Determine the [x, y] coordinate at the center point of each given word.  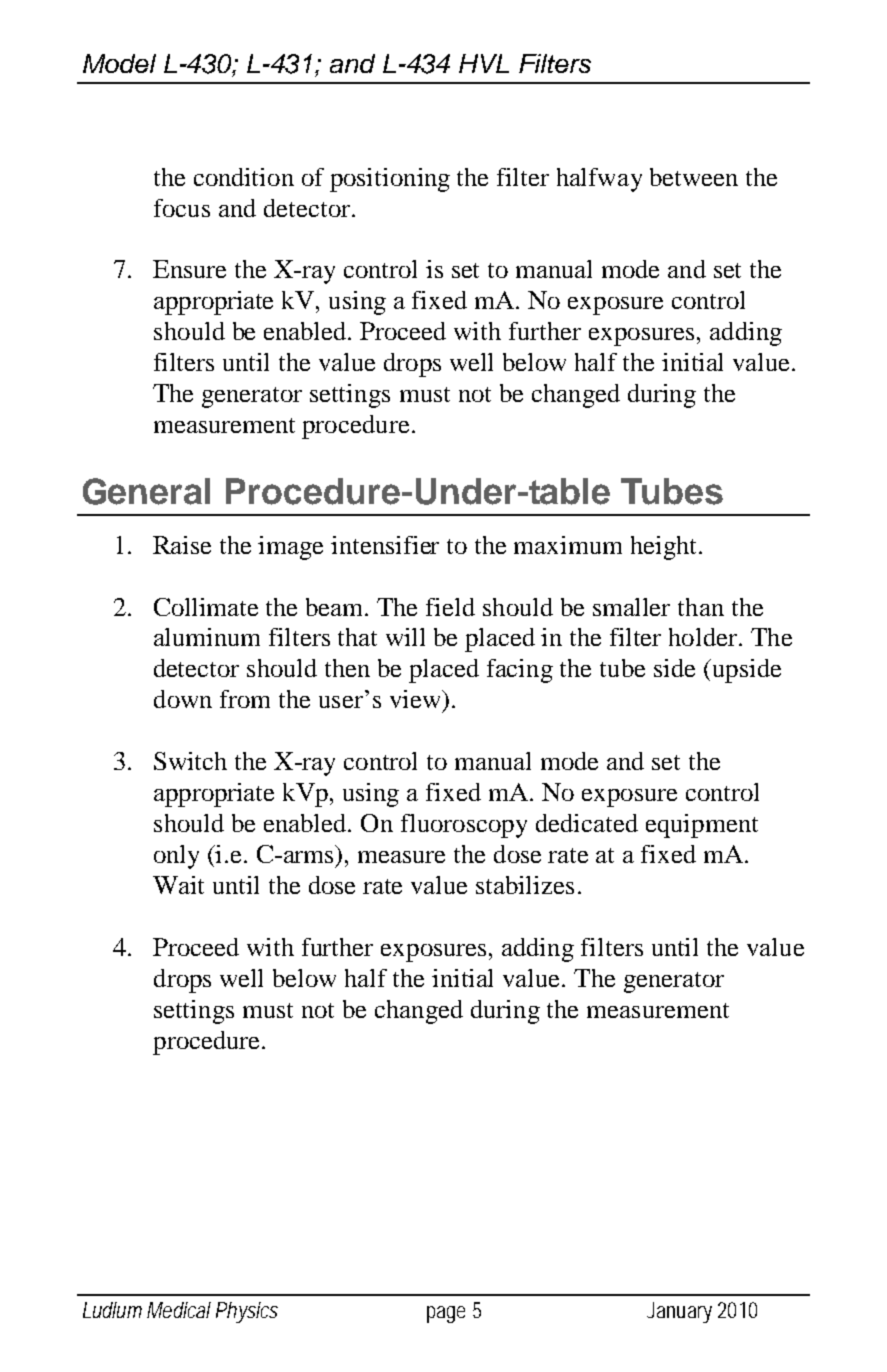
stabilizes [525, 885]
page [446, 1314]
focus [182, 208]
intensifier [385, 545]
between [694, 177]
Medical [179, 1310]
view [416, 699]
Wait [178, 885]
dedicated [587, 823]
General [146, 491]
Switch [190, 761]
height [665, 548]
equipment [702, 826]
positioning [390, 180]
